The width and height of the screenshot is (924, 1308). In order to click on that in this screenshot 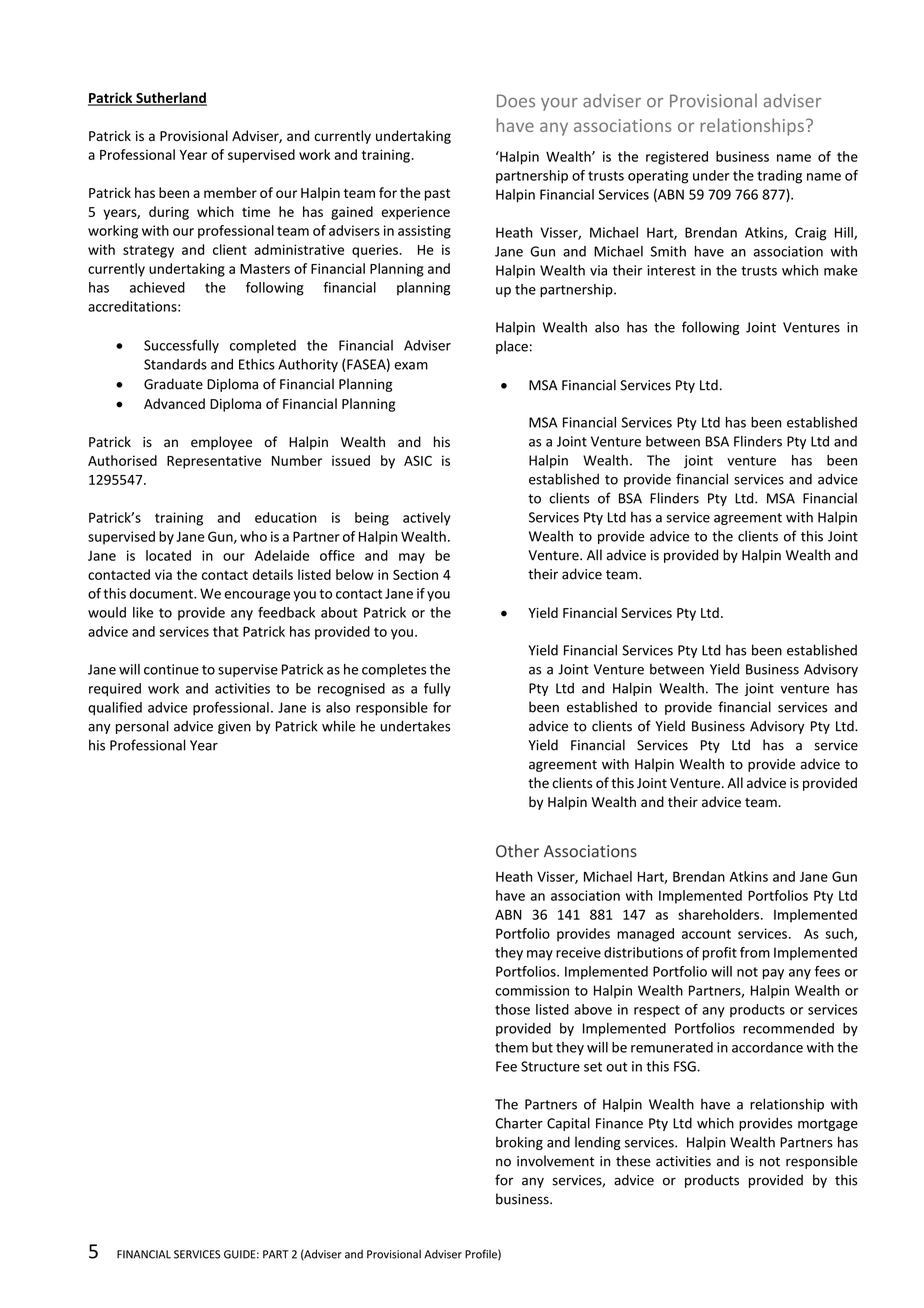, I will do `click(225, 631)`.
